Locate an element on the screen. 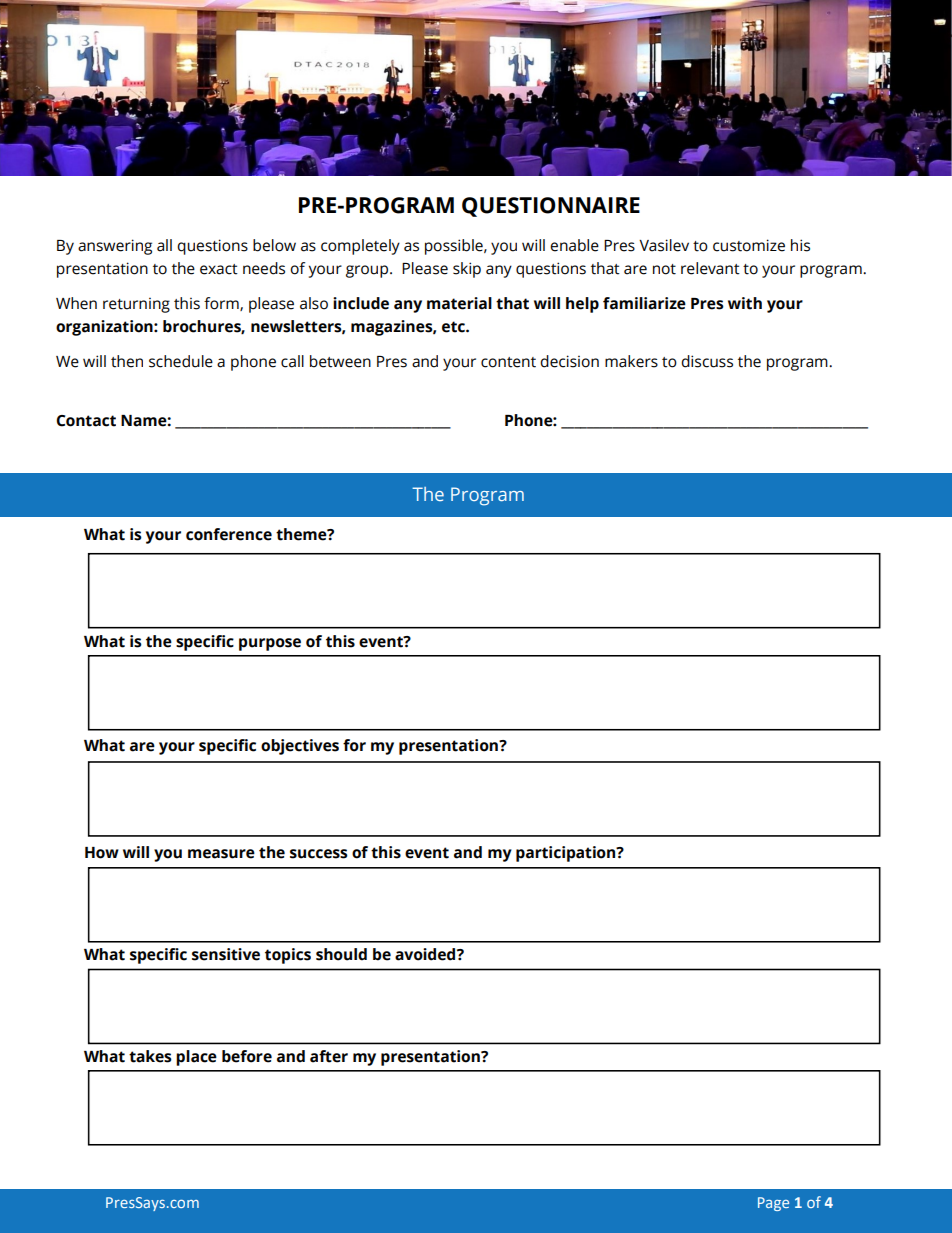 The height and width of the screenshot is (1233, 952). should is located at coordinates (341, 954).
